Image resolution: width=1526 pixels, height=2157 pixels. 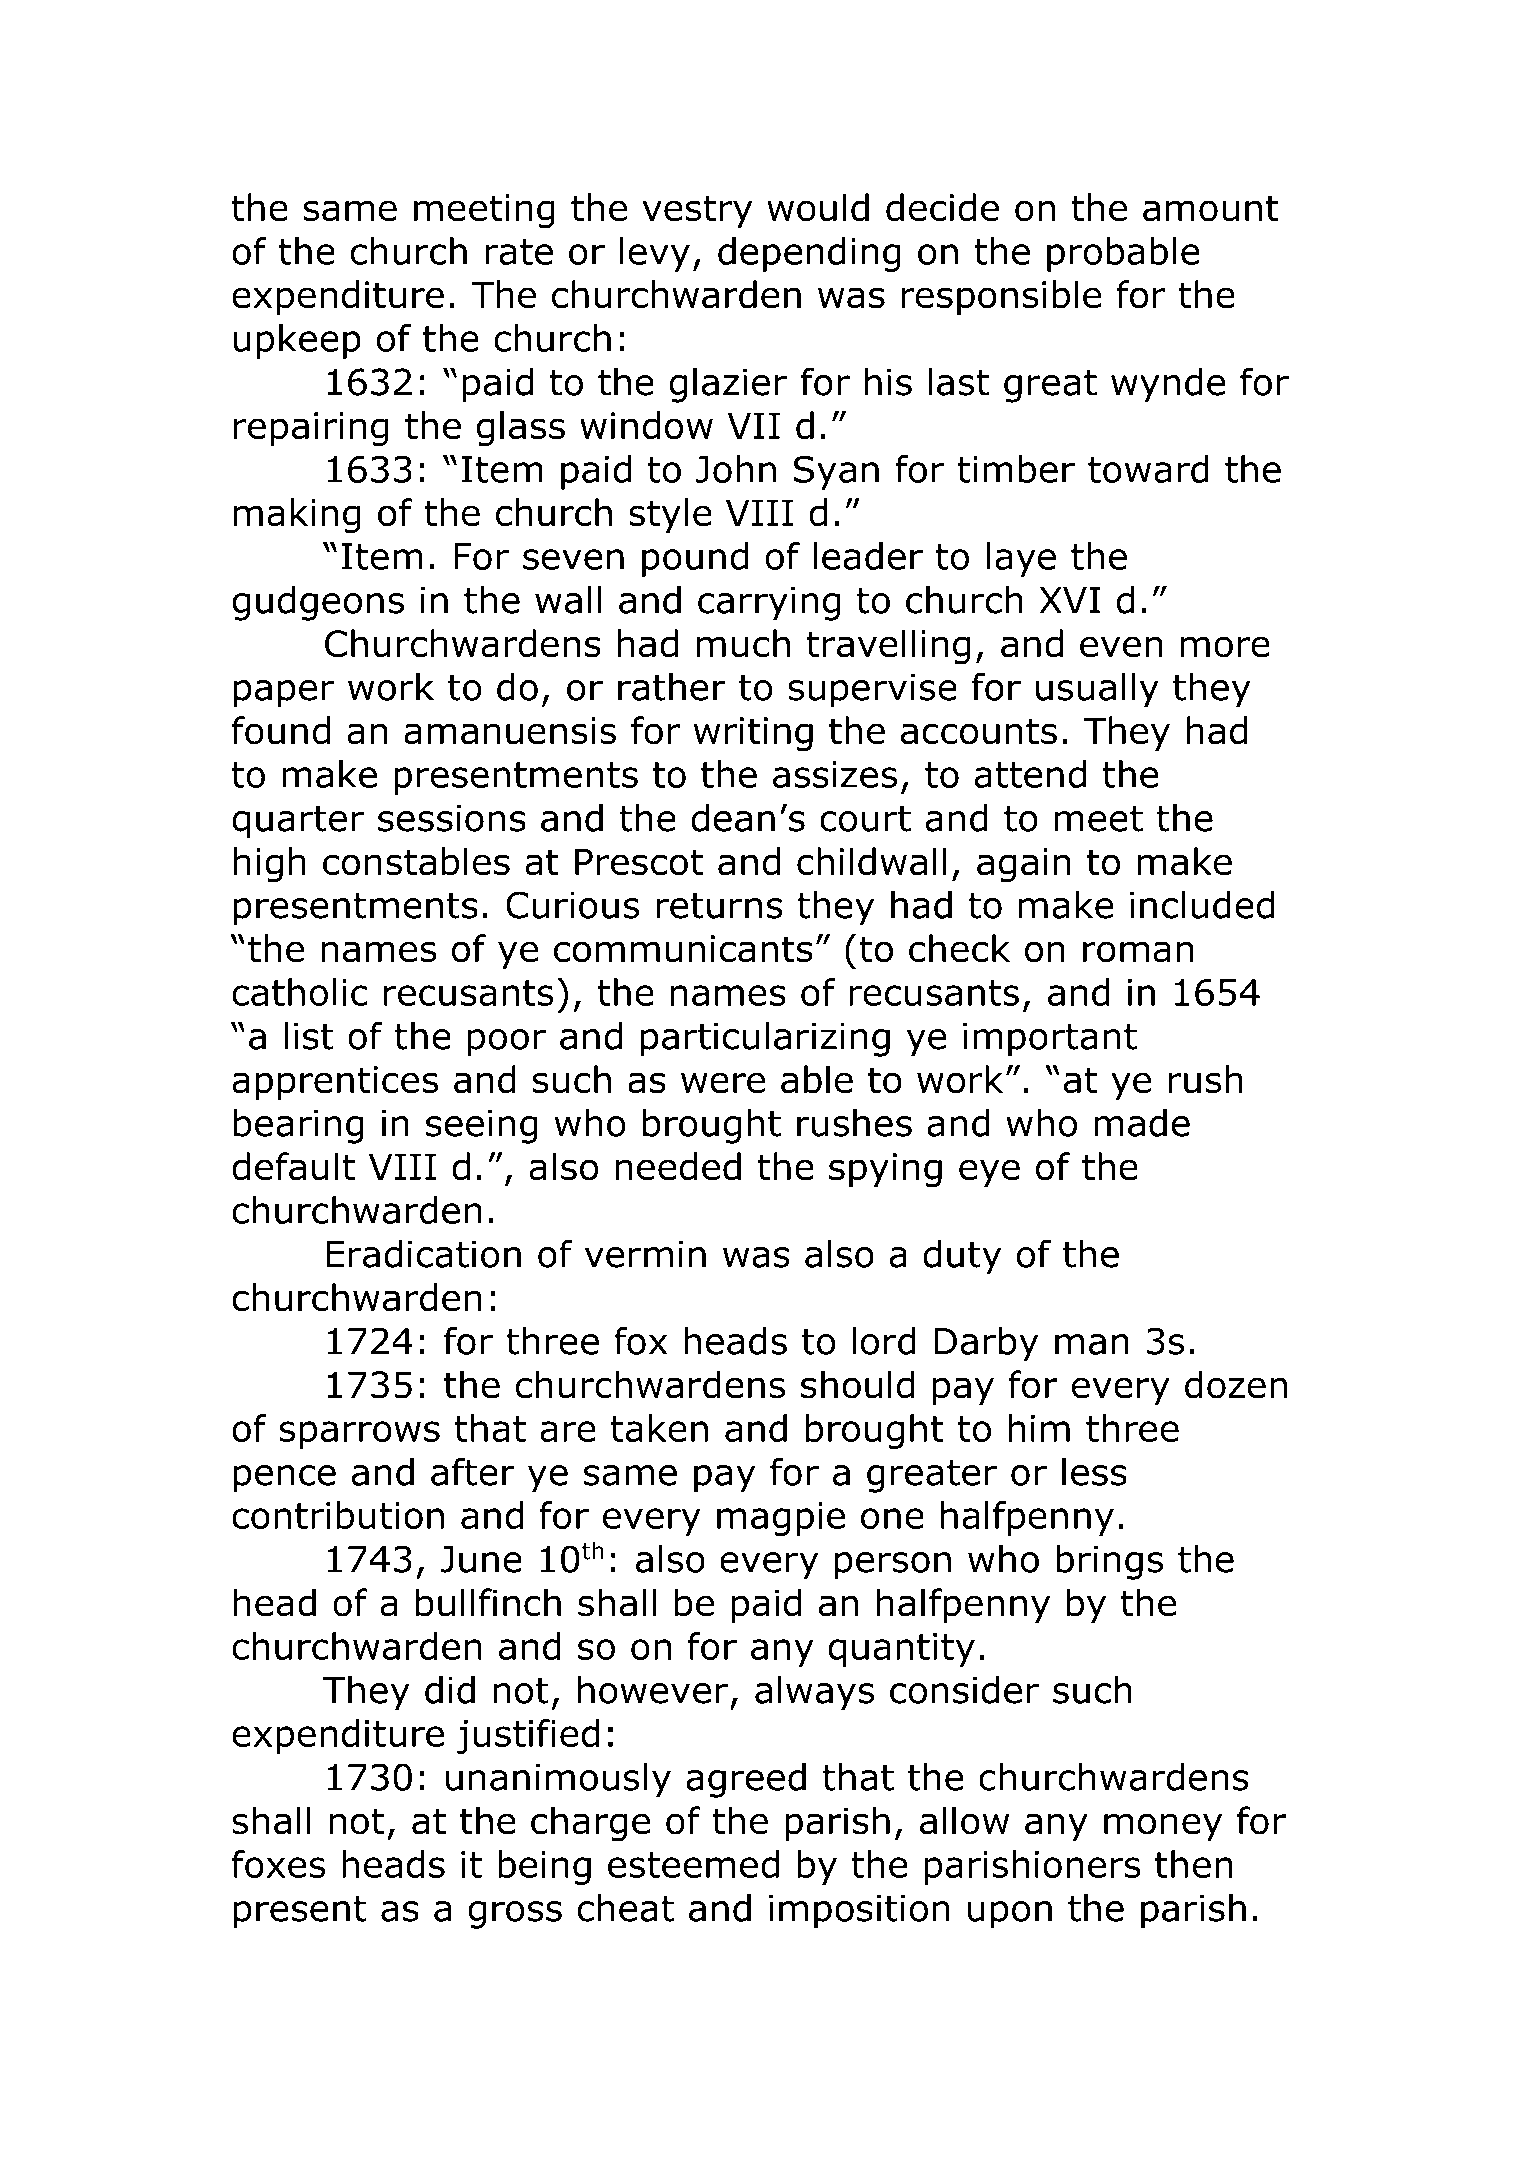 I want to click on were, so click(x=723, y=1083).
